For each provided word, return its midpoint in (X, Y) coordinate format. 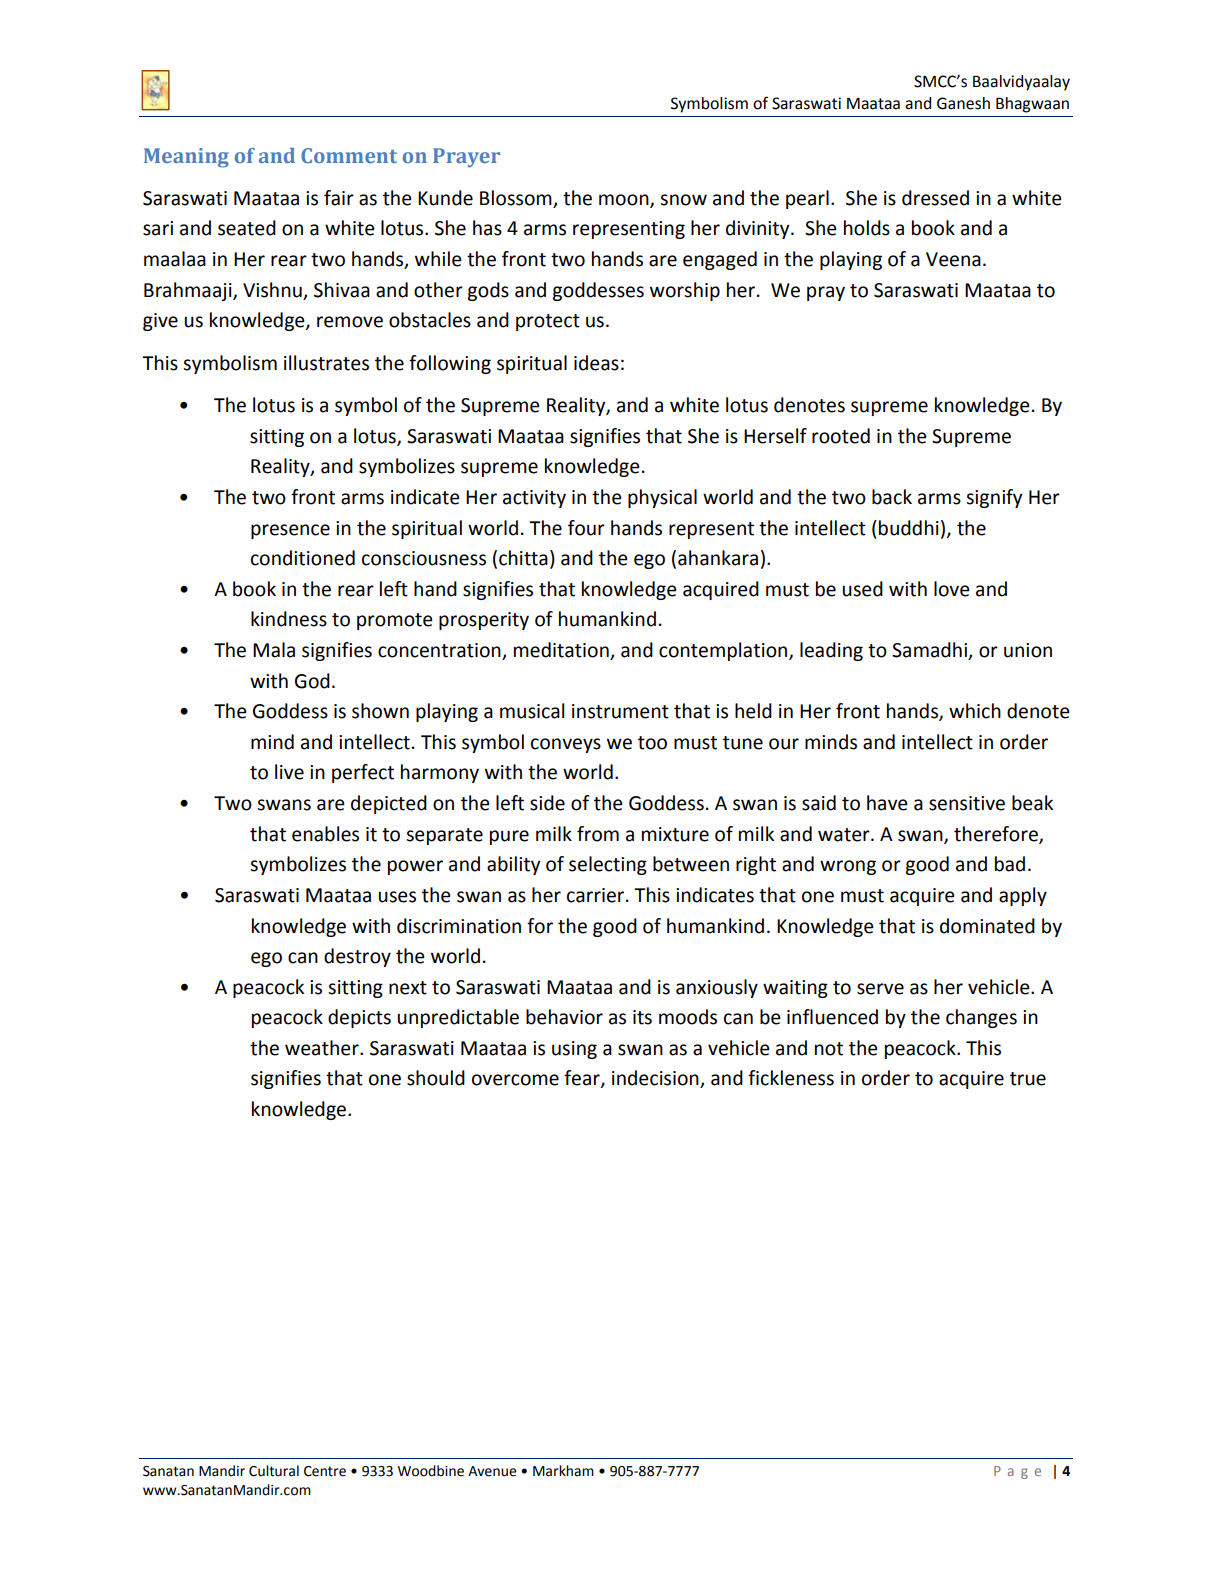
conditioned (303, 558)
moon (625, 200)
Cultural (274, 1471)
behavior (564, 1017)
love (952, 589)
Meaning (186, 158)
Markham (563, 1471)
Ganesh (963, 103)
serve (880, 989)
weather (323, 1048)
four (586, 528)
